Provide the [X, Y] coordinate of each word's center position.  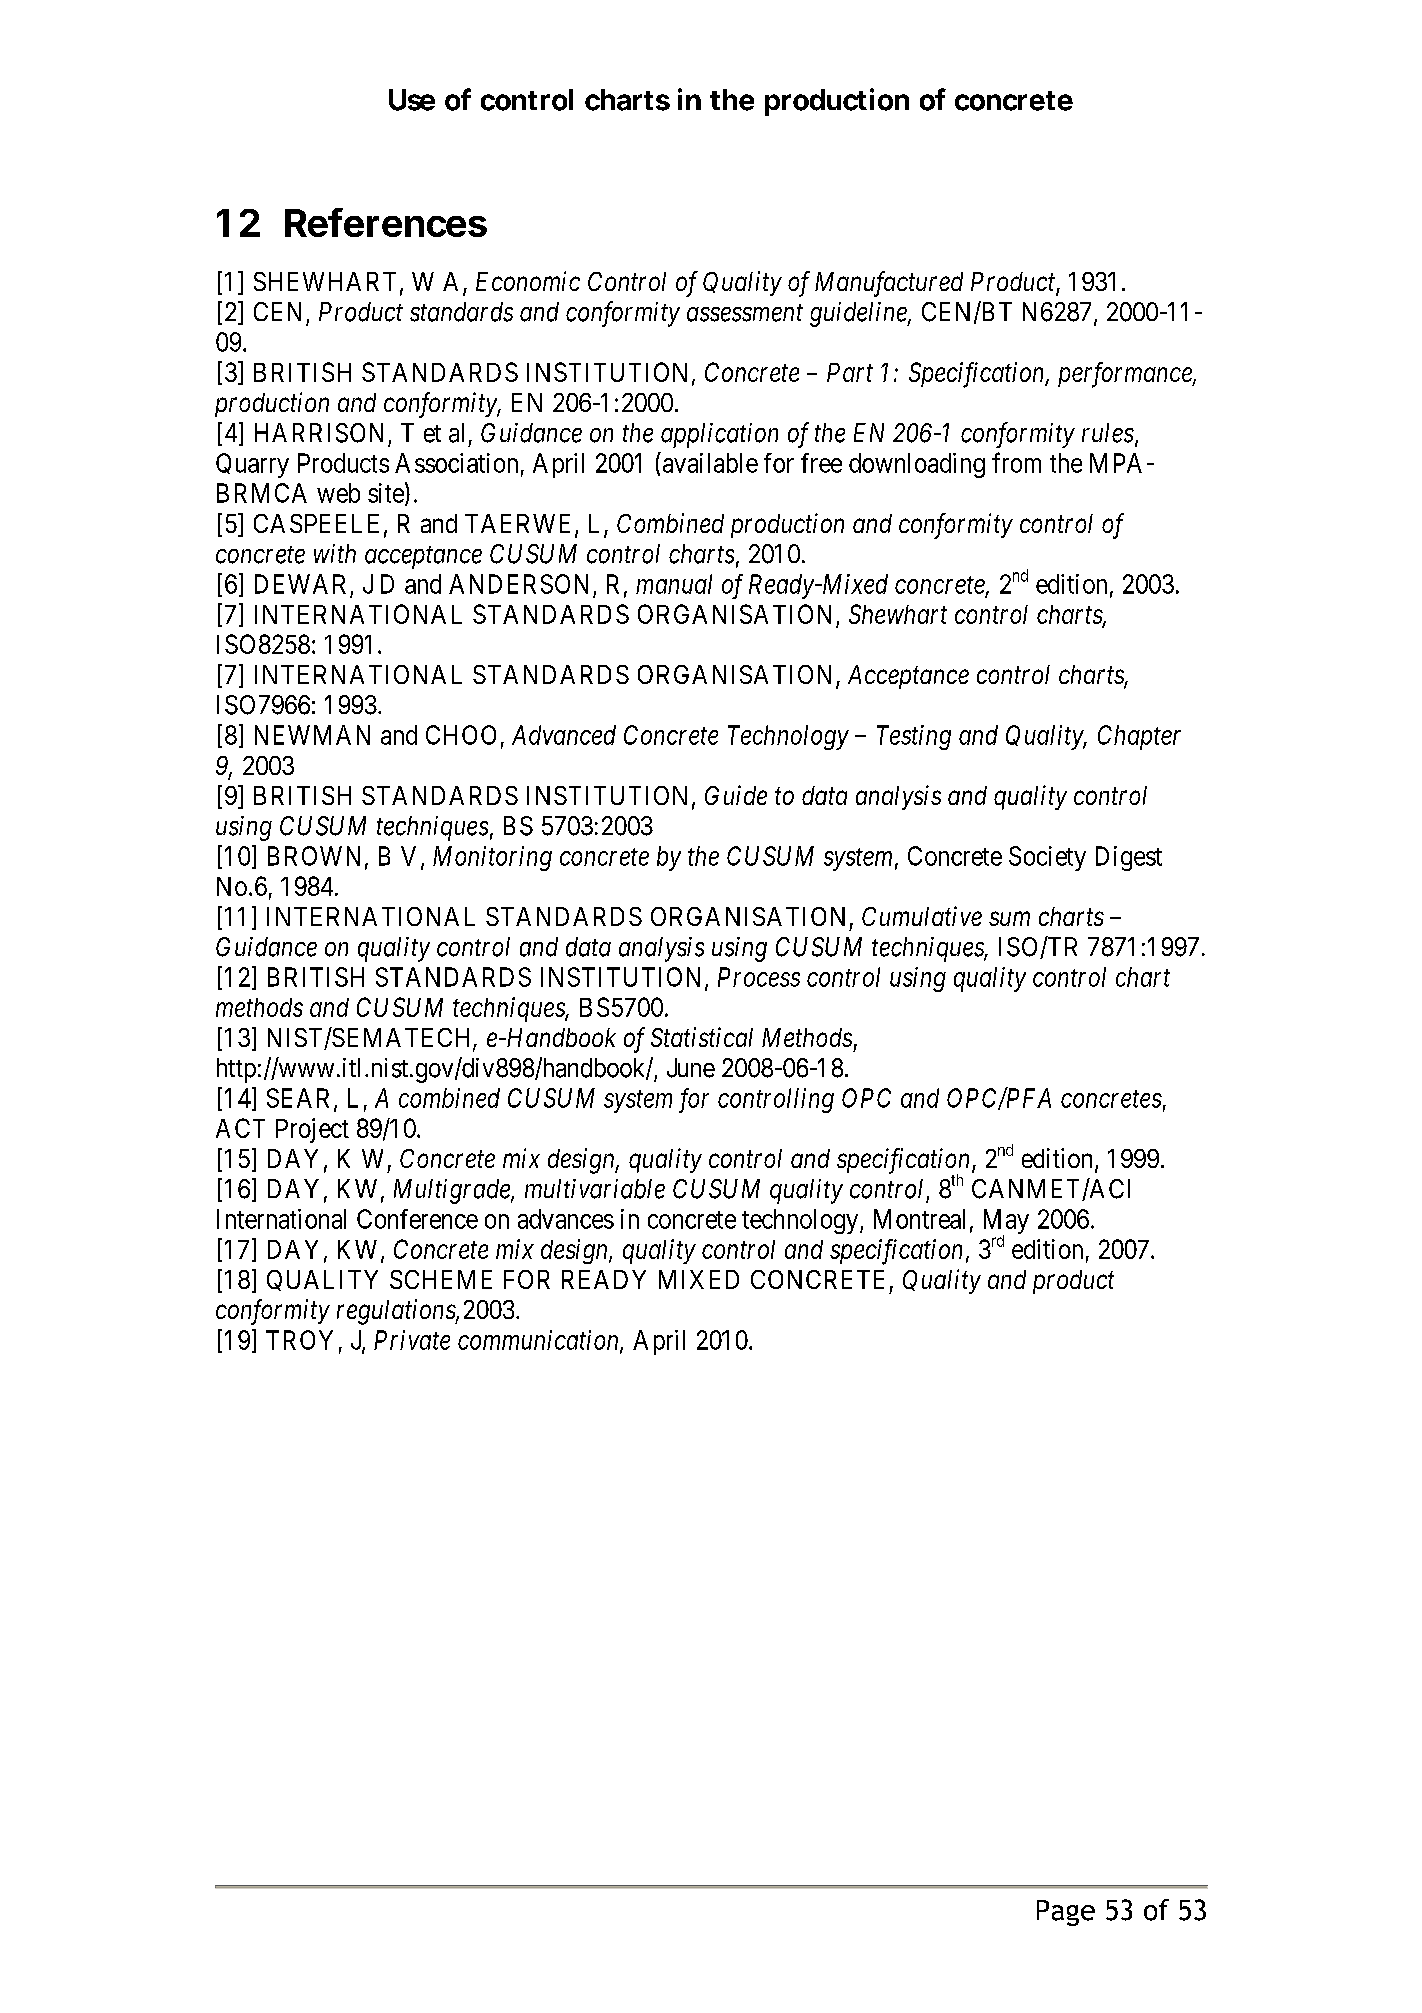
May [1006, 1223]
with [335, 553]
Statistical [702, 1037]
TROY [299, 1340]
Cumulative [922, 916]
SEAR [301, 1099]
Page [1066, 1913]
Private [412, 1340]
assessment [745, 313]
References [386, 222]
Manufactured [889, 284]
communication [539, 1341]
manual [674, 584]
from [1016, 462]
